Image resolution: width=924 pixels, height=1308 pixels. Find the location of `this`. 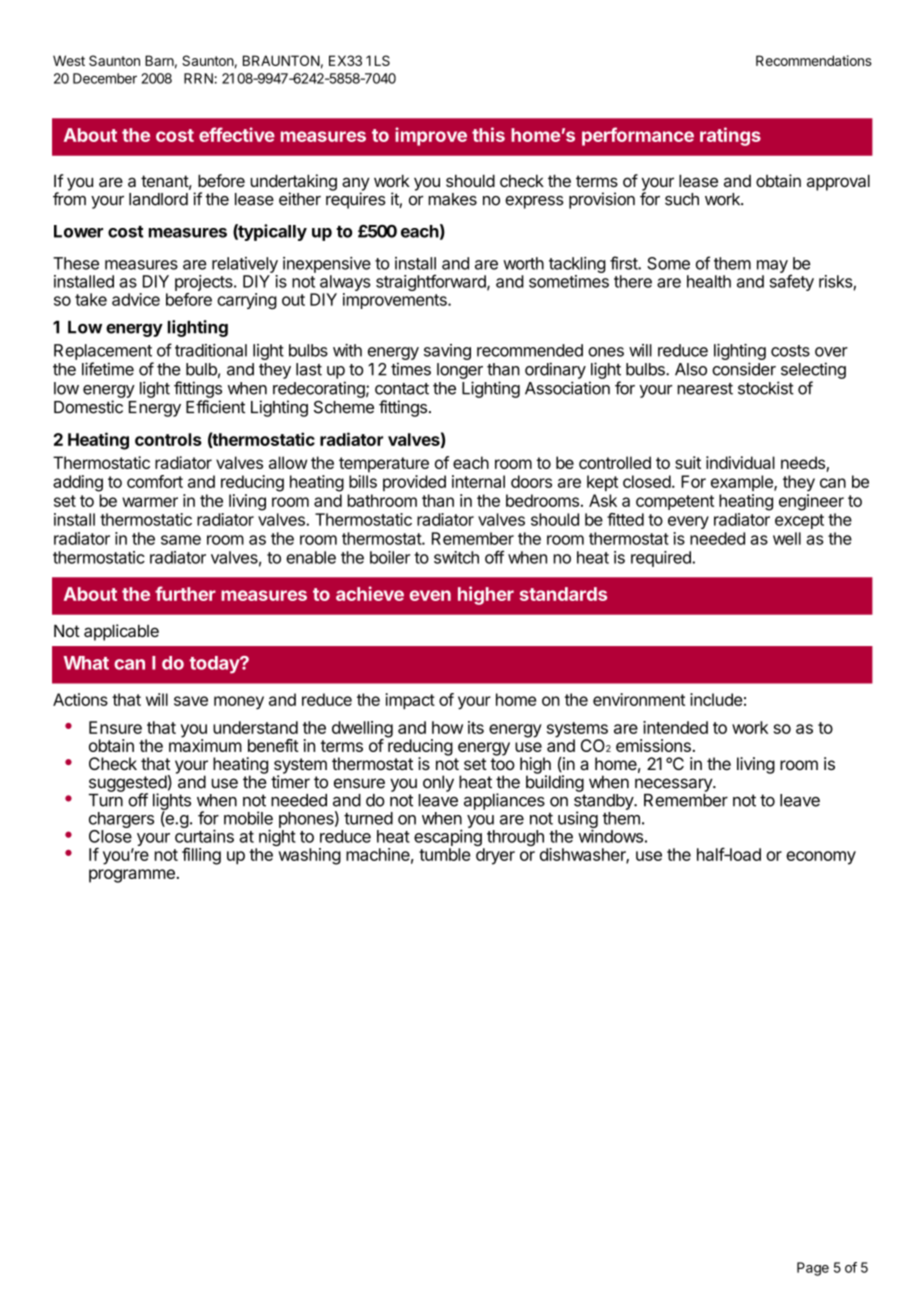

this is located at coordinates (488, 134).
